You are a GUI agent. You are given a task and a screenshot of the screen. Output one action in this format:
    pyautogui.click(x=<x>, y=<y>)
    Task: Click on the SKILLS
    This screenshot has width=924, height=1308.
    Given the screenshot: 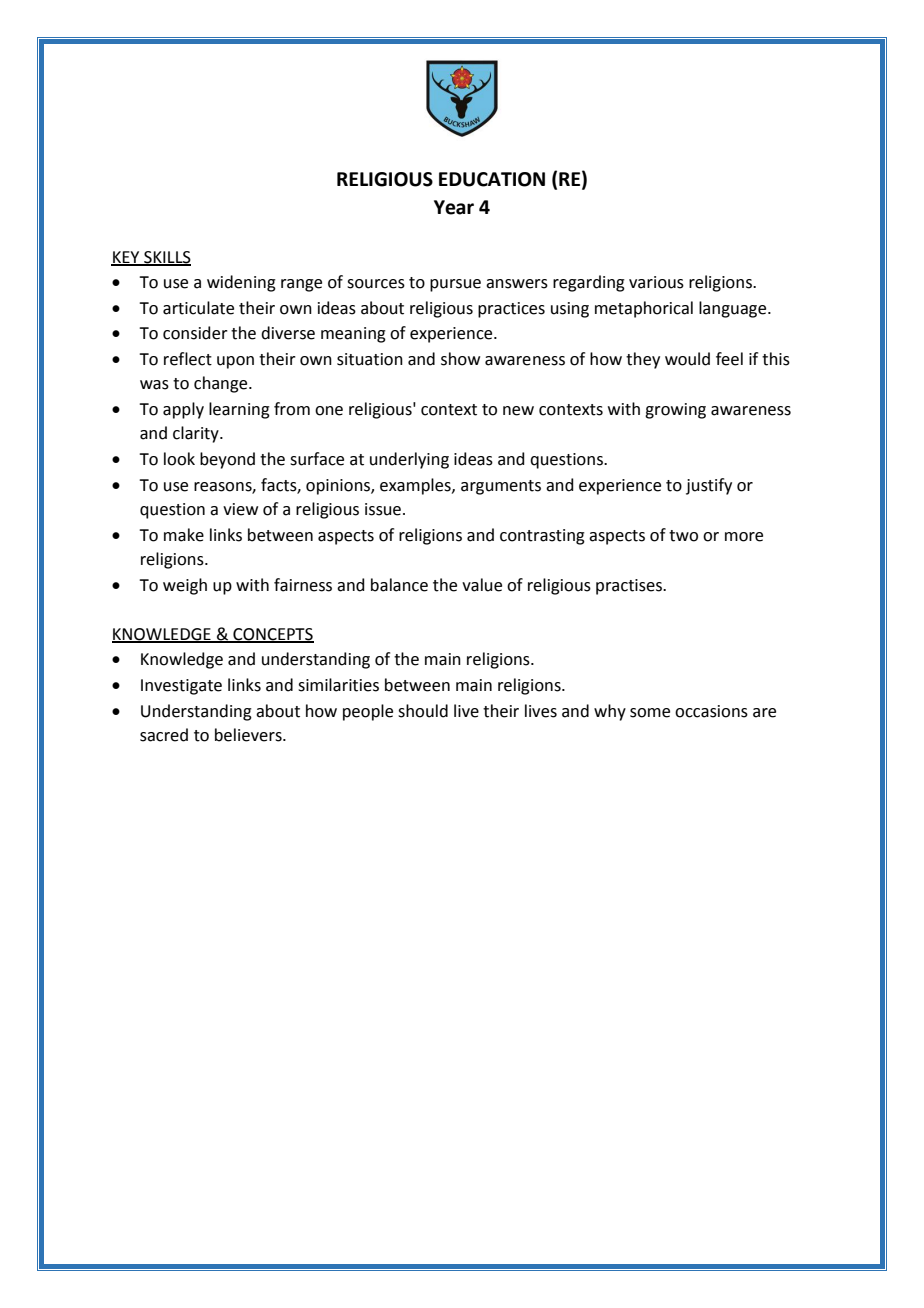 What is the action you would take?
    pyautogui.click(x=166, y=258)
